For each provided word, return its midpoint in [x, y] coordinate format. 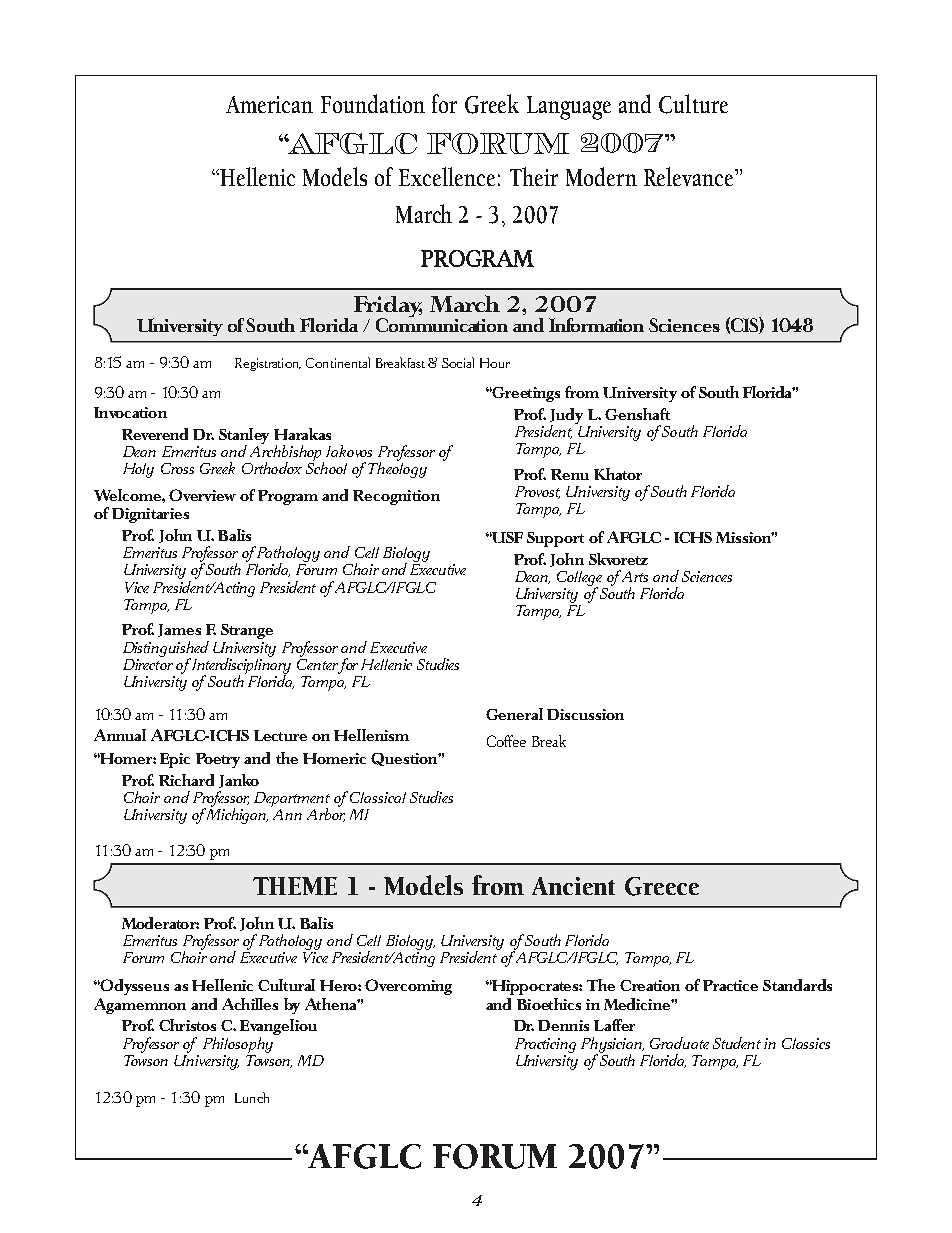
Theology [397, 469]
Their [534, 176]
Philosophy [239, 1043]
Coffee [506, 741]
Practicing [545, 1045]
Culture [693, 104]
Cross [177, 468]
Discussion [585, 714]
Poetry [218, 760]
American [269, 104]
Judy [566, 417]
